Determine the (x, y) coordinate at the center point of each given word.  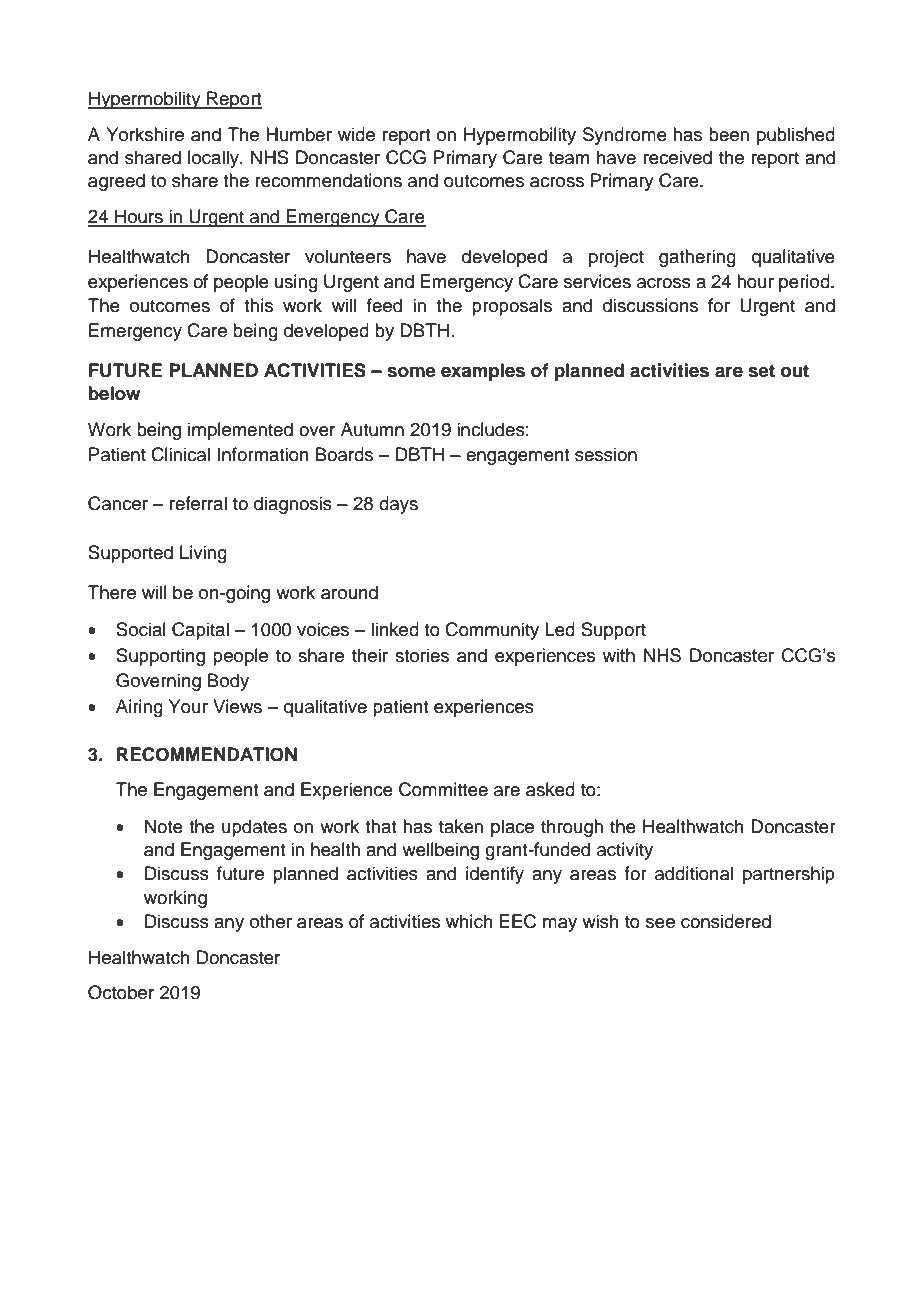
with (618, 655)
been (729, 134)
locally (214, 159)
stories (422, 655)
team (569, 158)
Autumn (372, 429)
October (121, 992)
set (761, 371)
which (469, 921)
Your (188, 706)
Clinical (180, 454)
